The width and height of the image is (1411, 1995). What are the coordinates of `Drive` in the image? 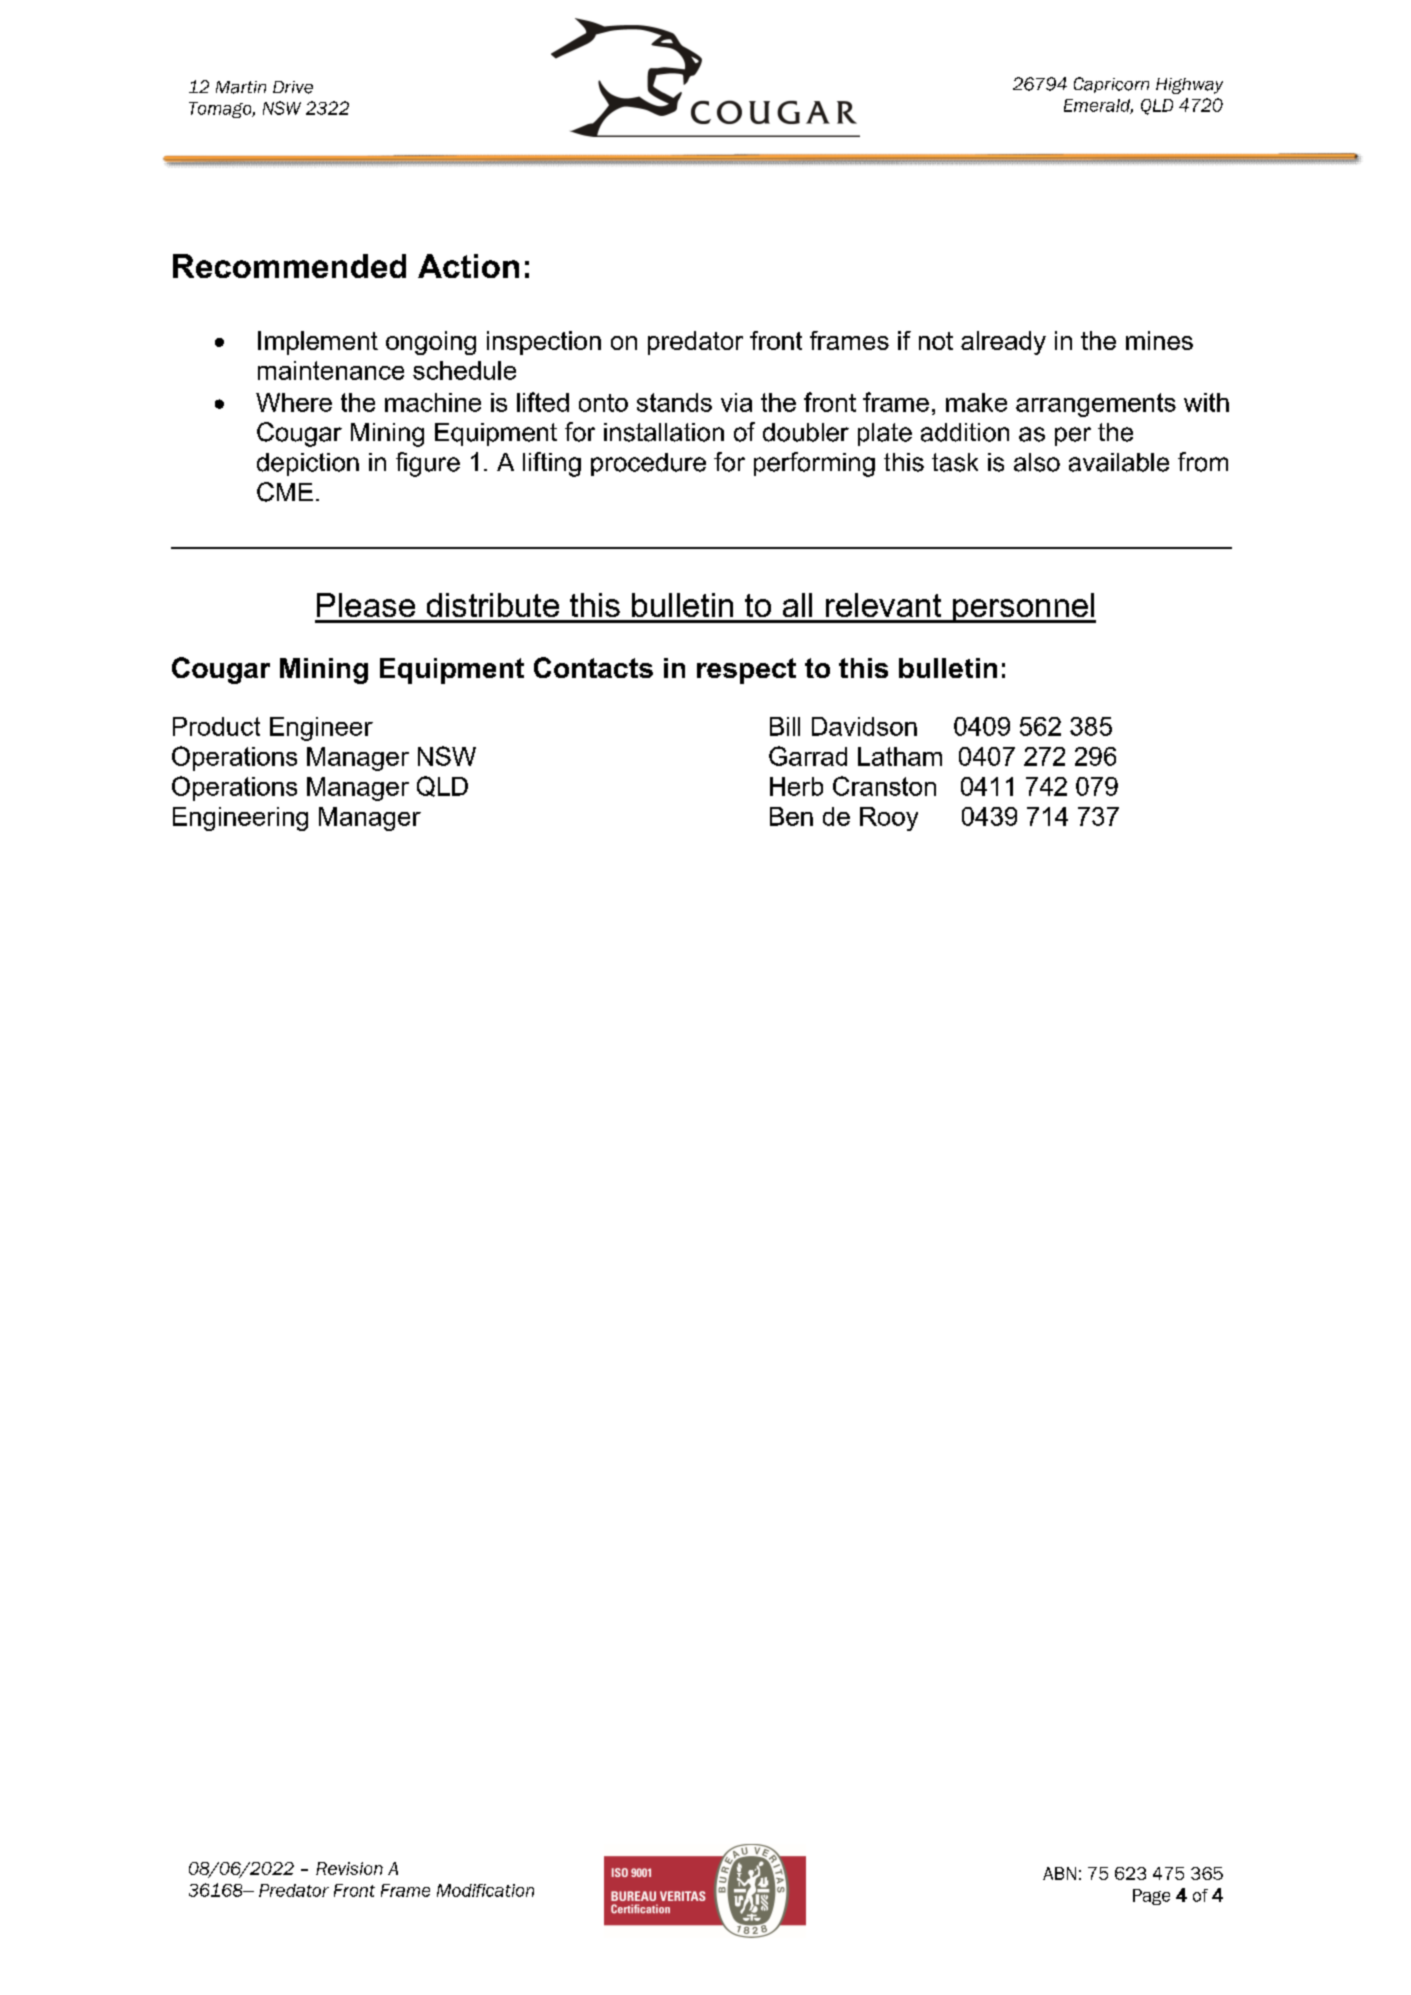 It's located at (293, 87).
